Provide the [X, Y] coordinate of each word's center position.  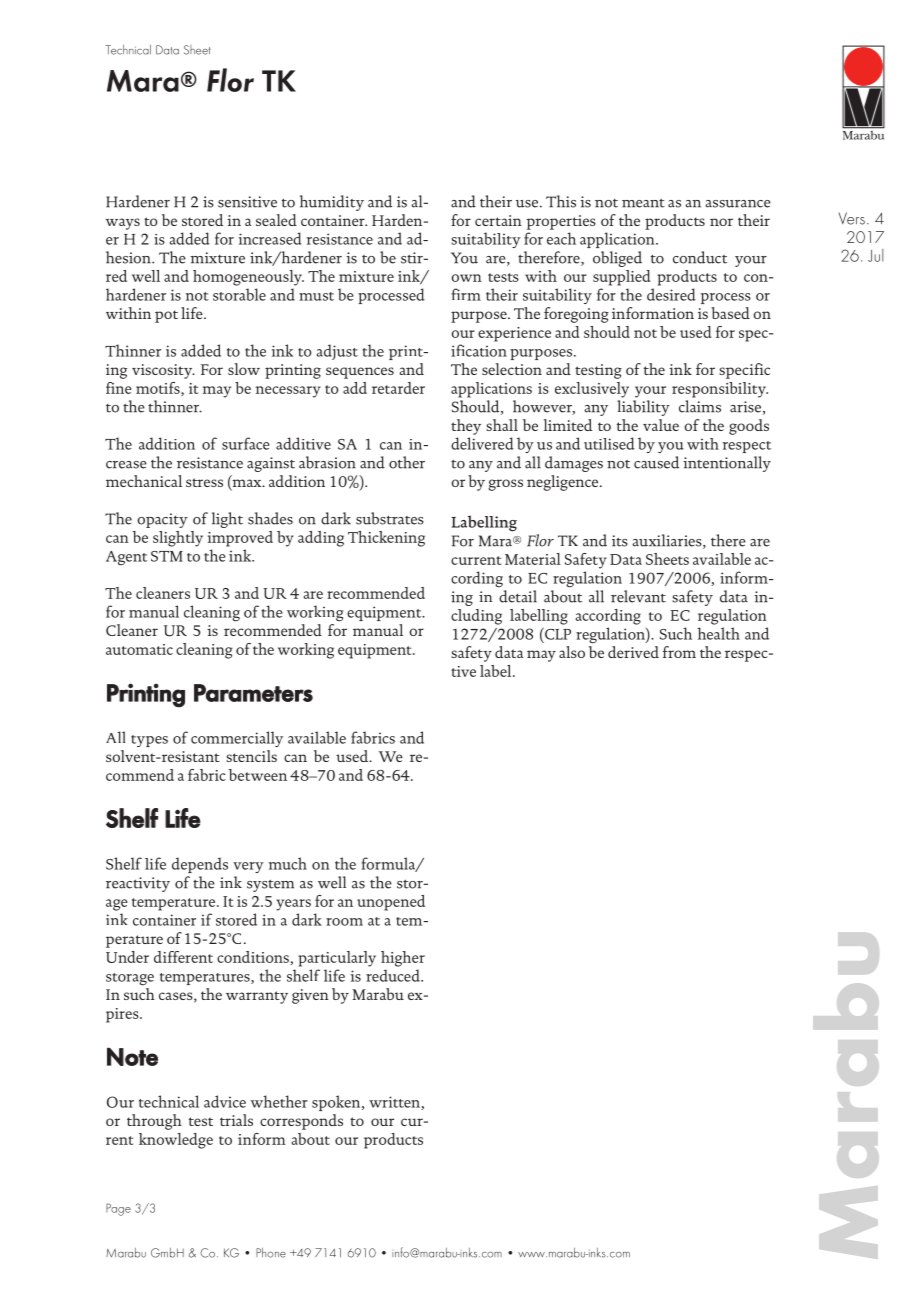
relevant [638, 596]
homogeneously [248, 278]
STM [167, 556]
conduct [700, 257]
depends [200, 865]
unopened [391, 903]
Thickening [386, 539]
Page [118, 1209]
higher [403, 959]
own [466, 278]
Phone [271, 1253]
